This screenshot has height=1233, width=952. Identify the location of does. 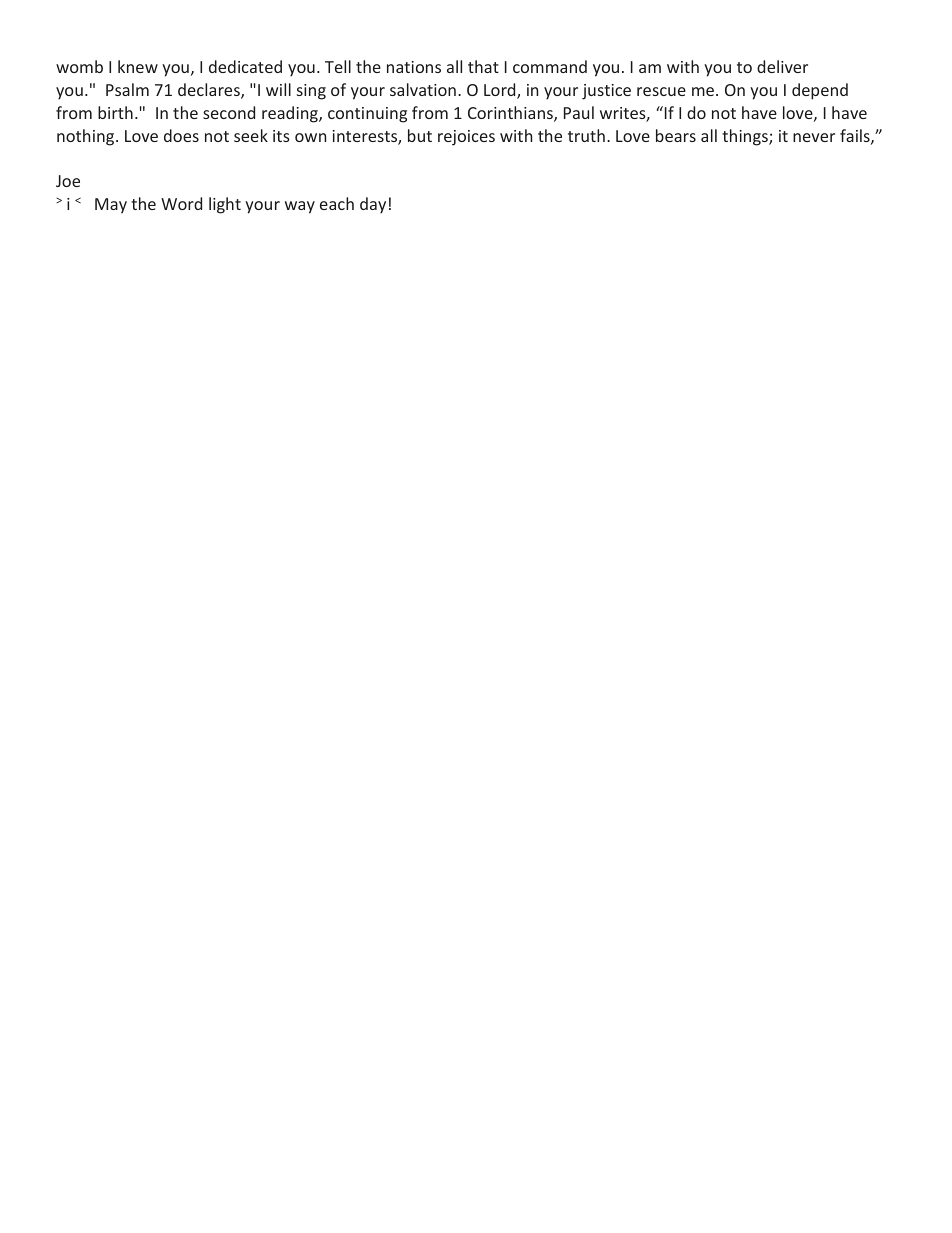
(181, 135).
